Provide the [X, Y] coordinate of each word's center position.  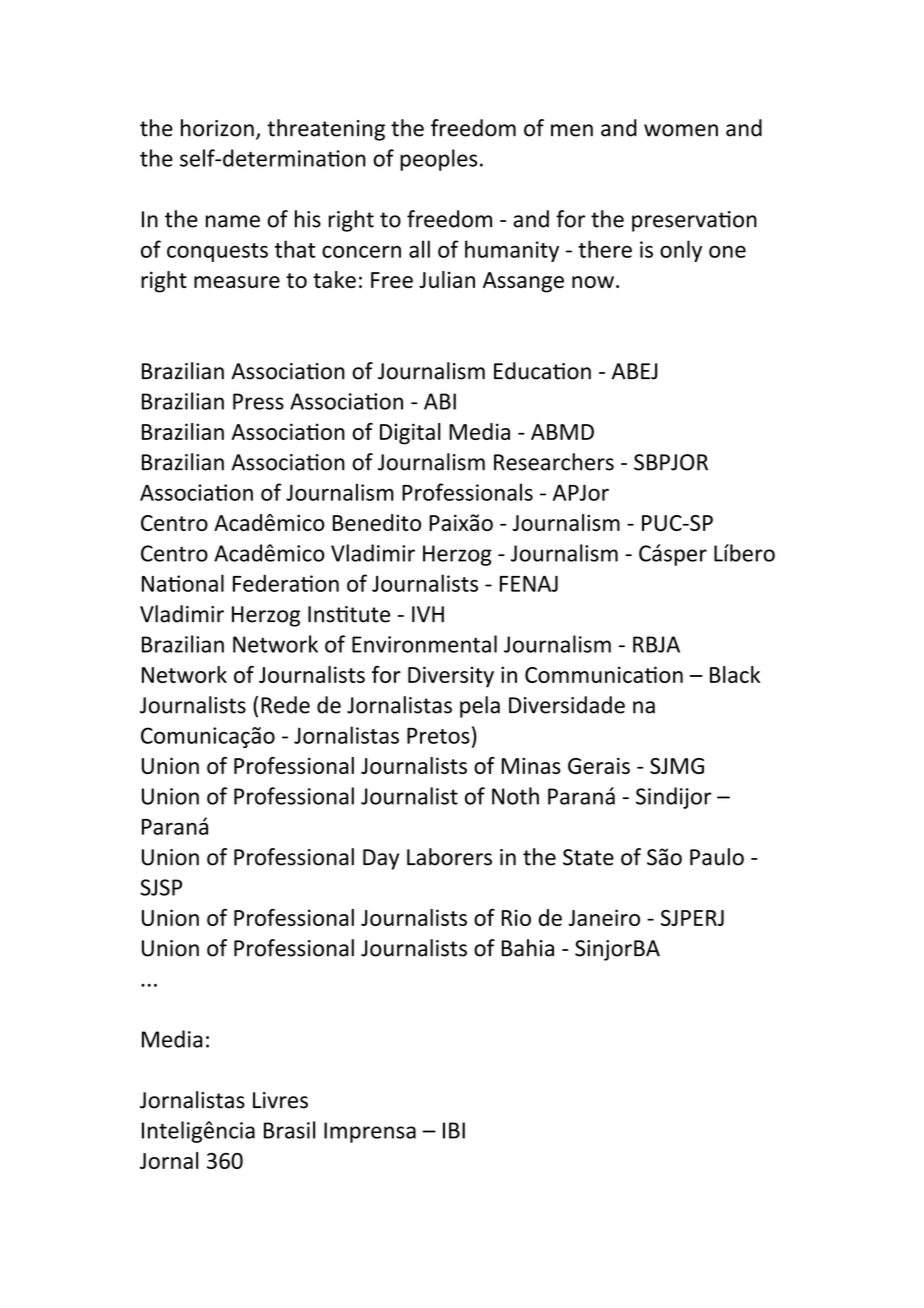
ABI [440, 401]
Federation [286, 583]
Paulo [717, 857]
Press [258, 401]
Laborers [449, 857]
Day [381, 859]
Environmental [424, 644]
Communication [604, 674]
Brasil [289, 1130]
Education [542, 371]
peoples [438, 160]
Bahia [528, 948]
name [233, 221]
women [681, 130]
